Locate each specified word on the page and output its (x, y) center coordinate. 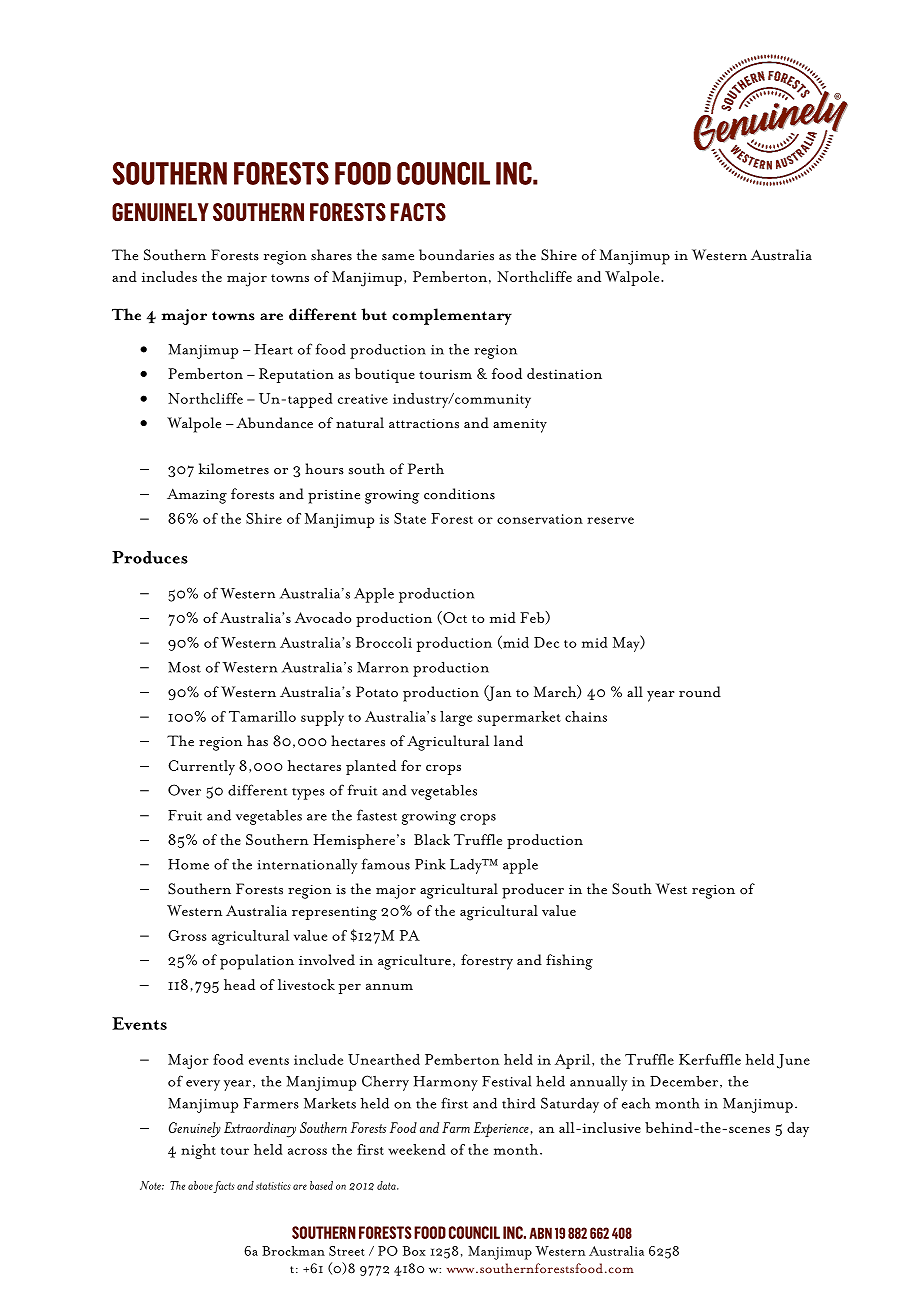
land (508, 741)
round (700, 692)
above (200, 1185)
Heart (274, 349)
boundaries (456, 255)
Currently (201, 768)
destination (564, 373)
